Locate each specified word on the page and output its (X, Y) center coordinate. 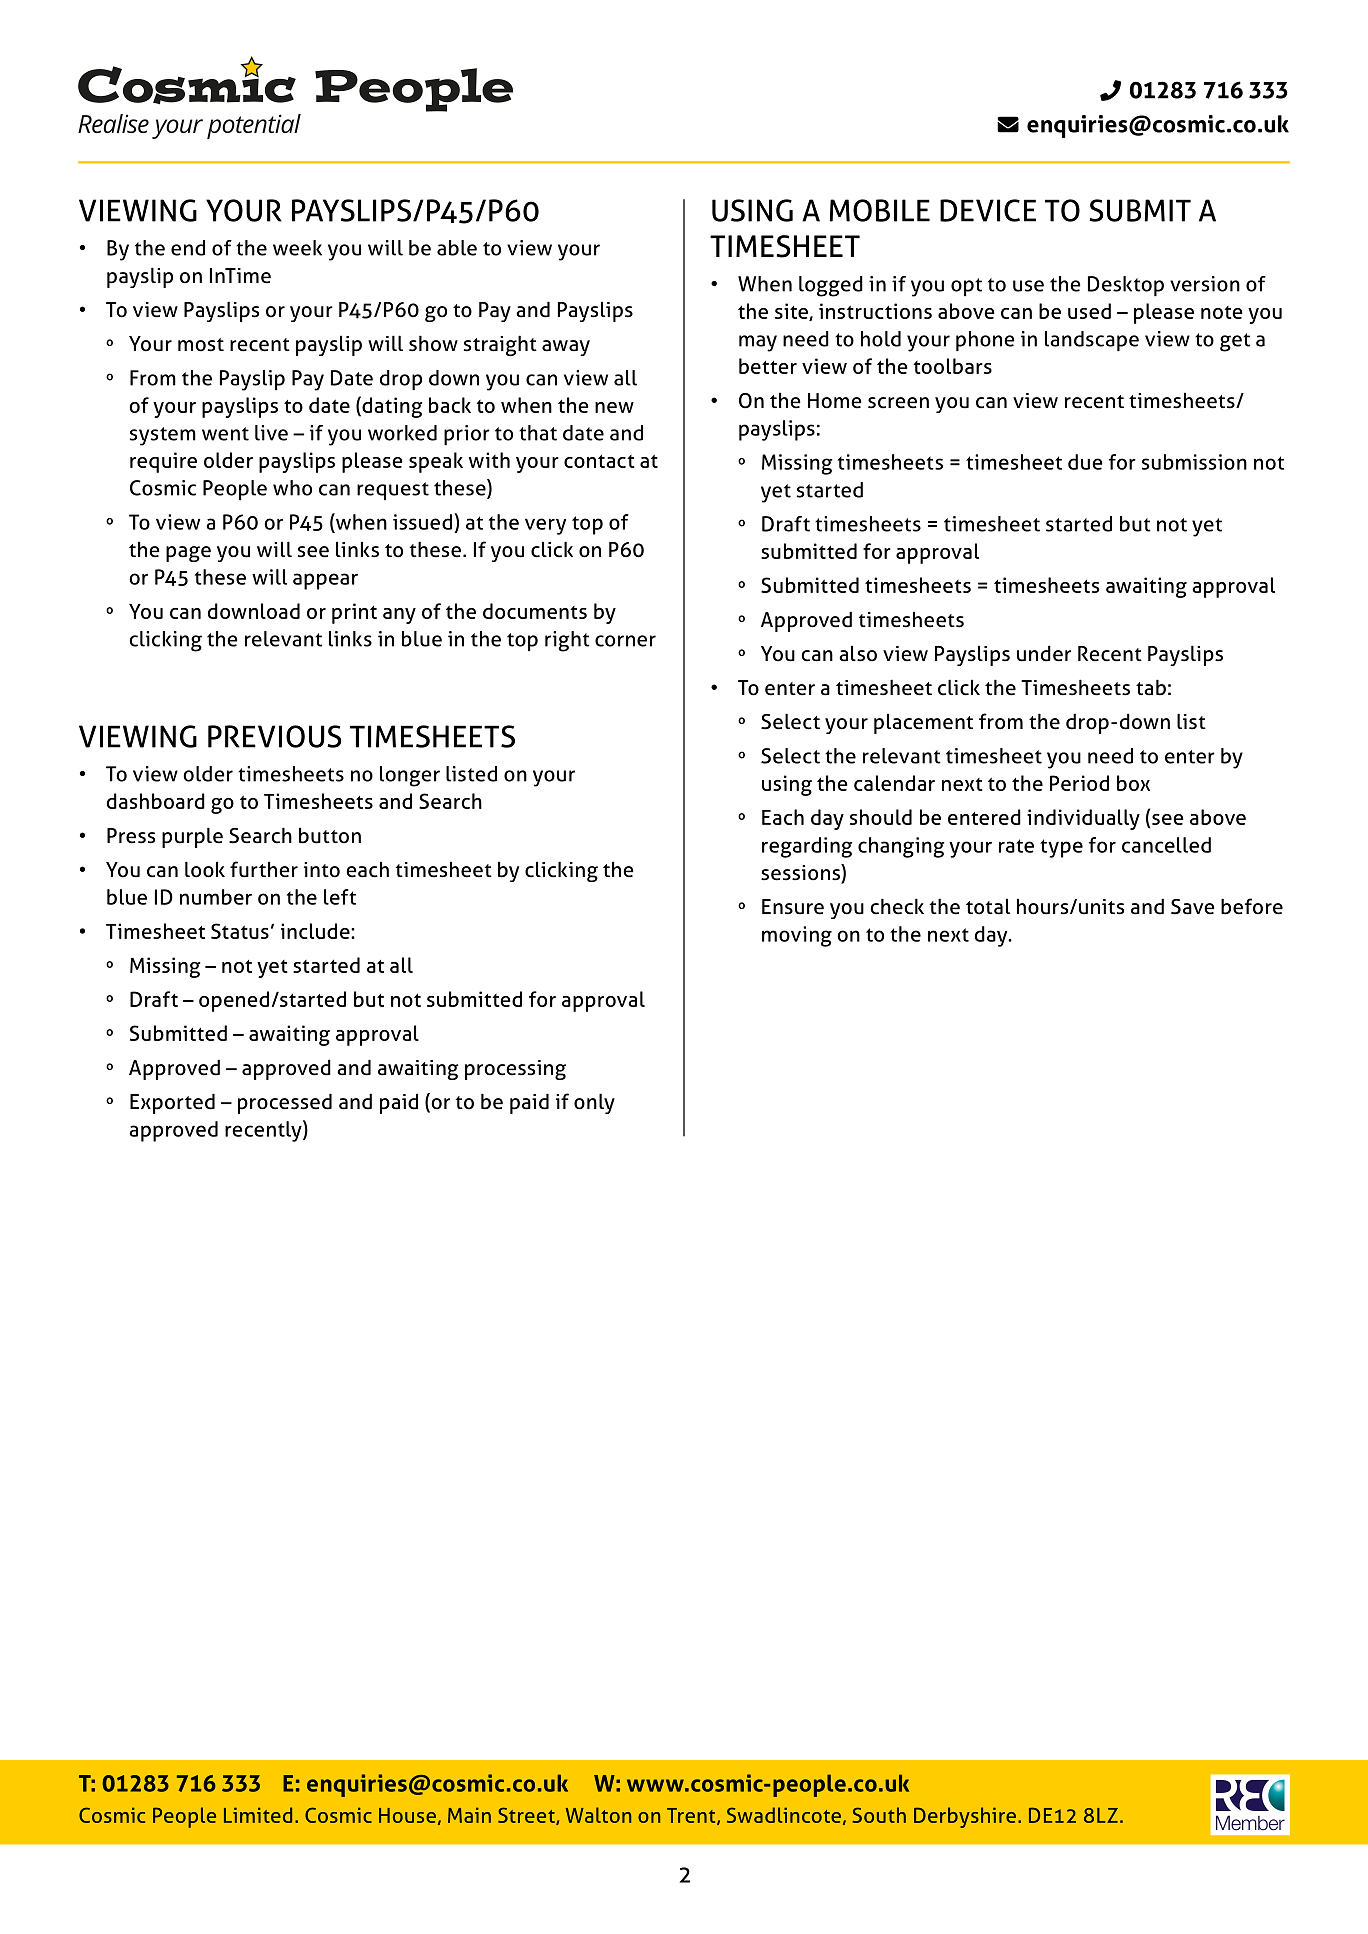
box (1133, 783)
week (297, 248)
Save (1193, 907)
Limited (258, 1815)
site (792, 312)
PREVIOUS (274, 736)
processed (285, 1103)
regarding (807, 847)
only (594, 1103)
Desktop (1126, 286)
